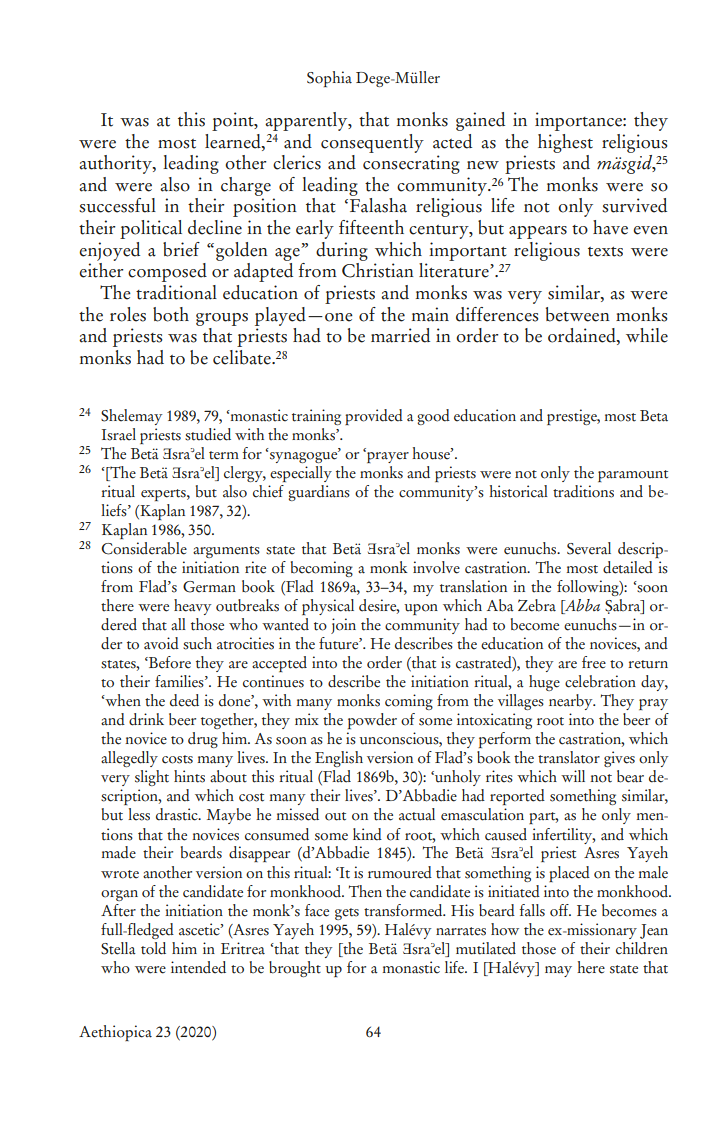 Image resolution: width=716 pixels, height=1143 pixels. Describe the element at coordinates (583, 336) in the screenshot. I see `ordained` at that location.
